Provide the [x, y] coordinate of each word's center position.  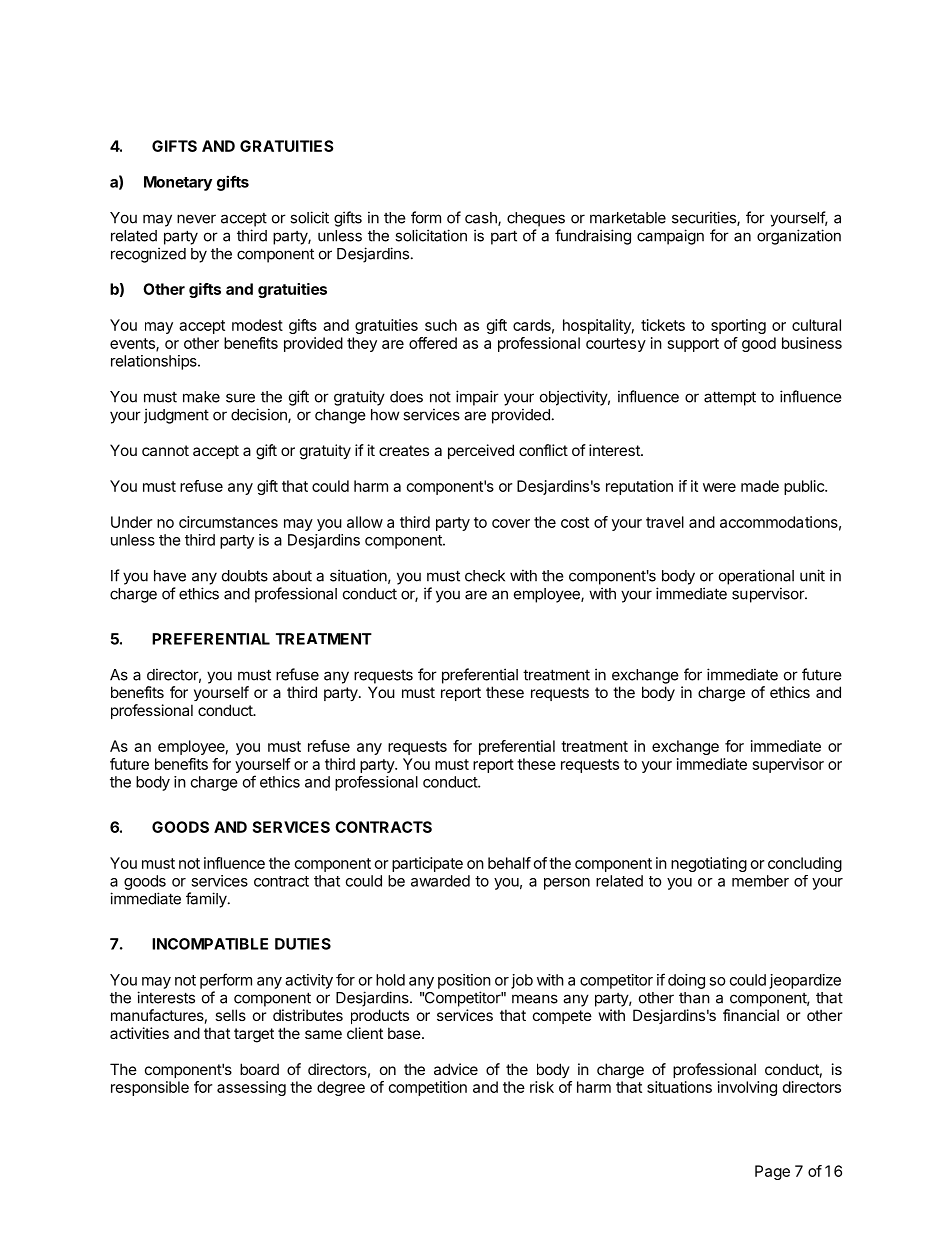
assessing [251, 1088]
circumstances [228, 522]
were [719, 487]
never [196, 219]
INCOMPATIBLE [210, 944]
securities [705, 218]
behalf [509, 863]
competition [428, 1088]
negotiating [709, 864]
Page [772, 1172]
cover [511, 523]
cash [482, 219]
